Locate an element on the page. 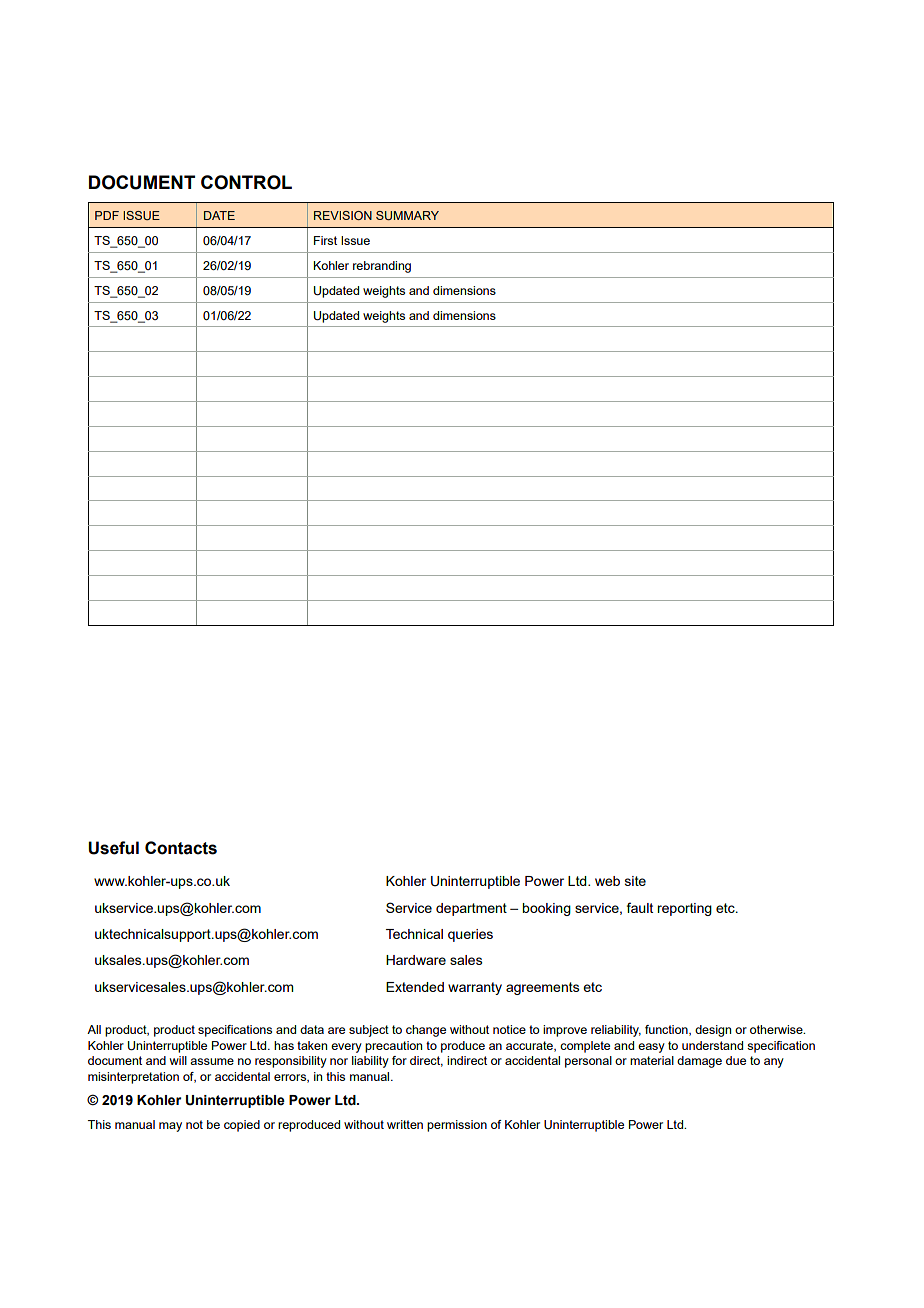 Image resolution: width=924 pixels, height=1308 pixels. rebranding is located at coordinates (382, 267).
